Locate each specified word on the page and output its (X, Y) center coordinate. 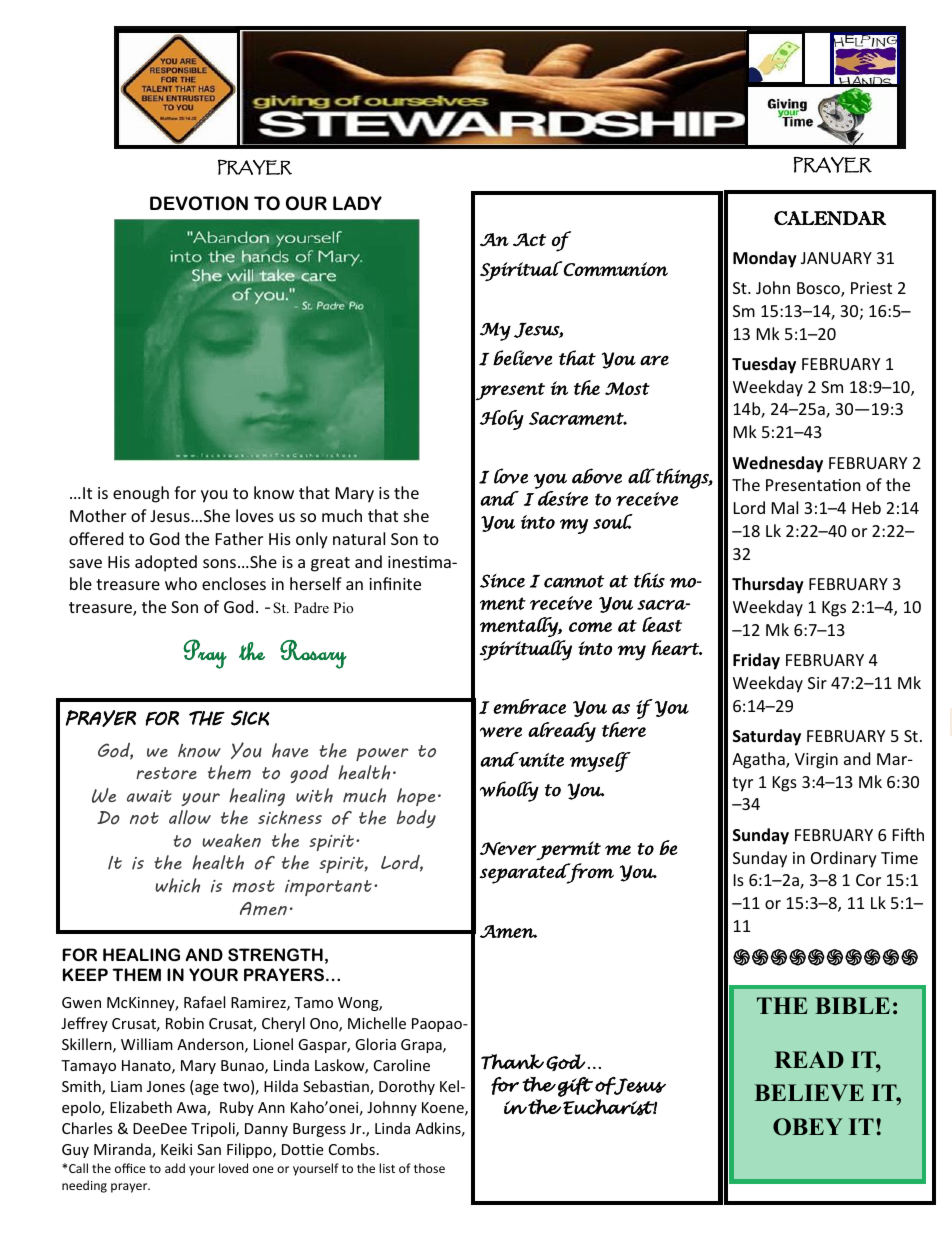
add (175, 1168)
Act (529, 240)
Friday (756, 661)
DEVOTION (199, 203)
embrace (529, 706)
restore (166, 773)
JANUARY (836, 258)
